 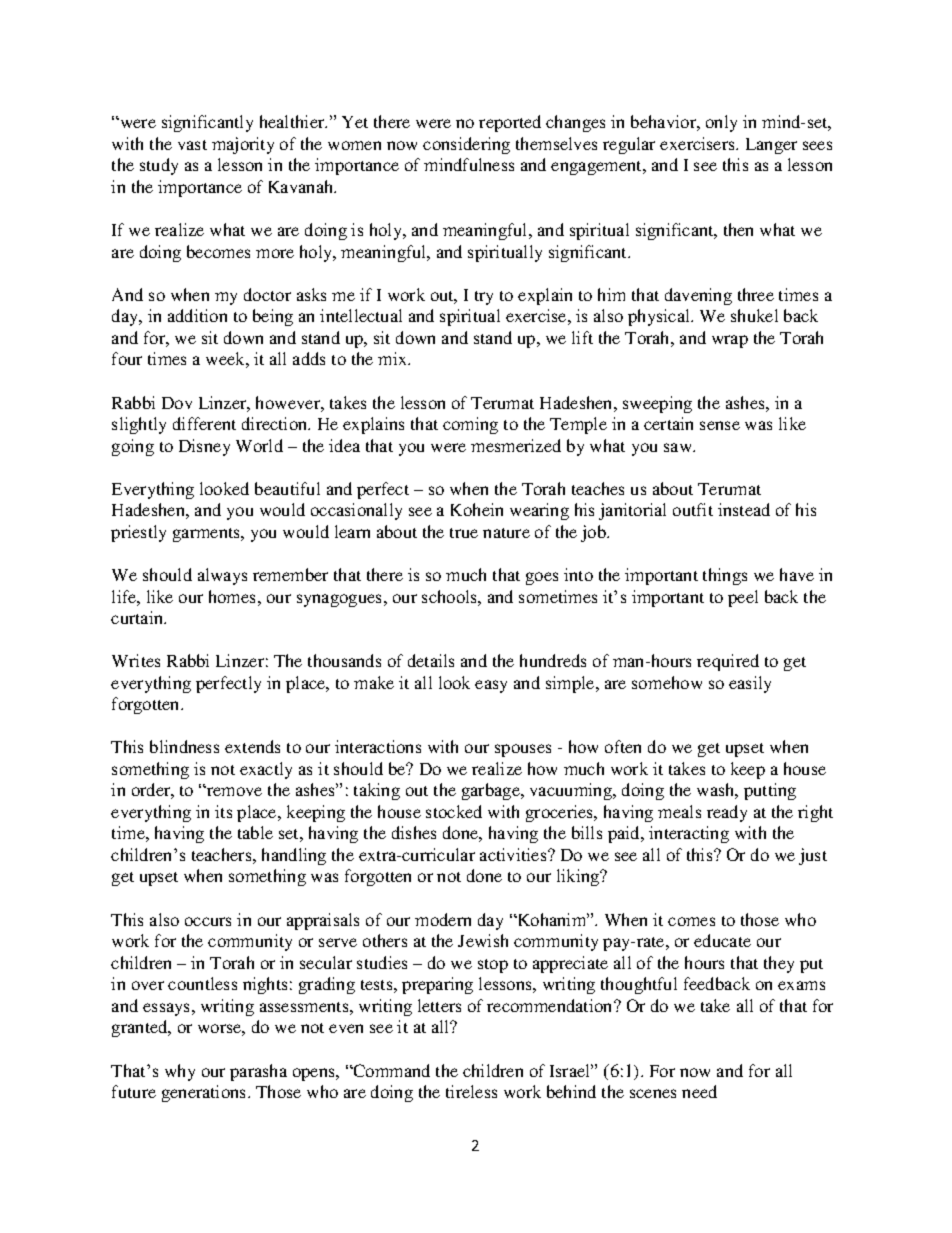 What do you see at coordinates (771, 146) in the image?
I see `Langer` at bounding box center [771, 146].
